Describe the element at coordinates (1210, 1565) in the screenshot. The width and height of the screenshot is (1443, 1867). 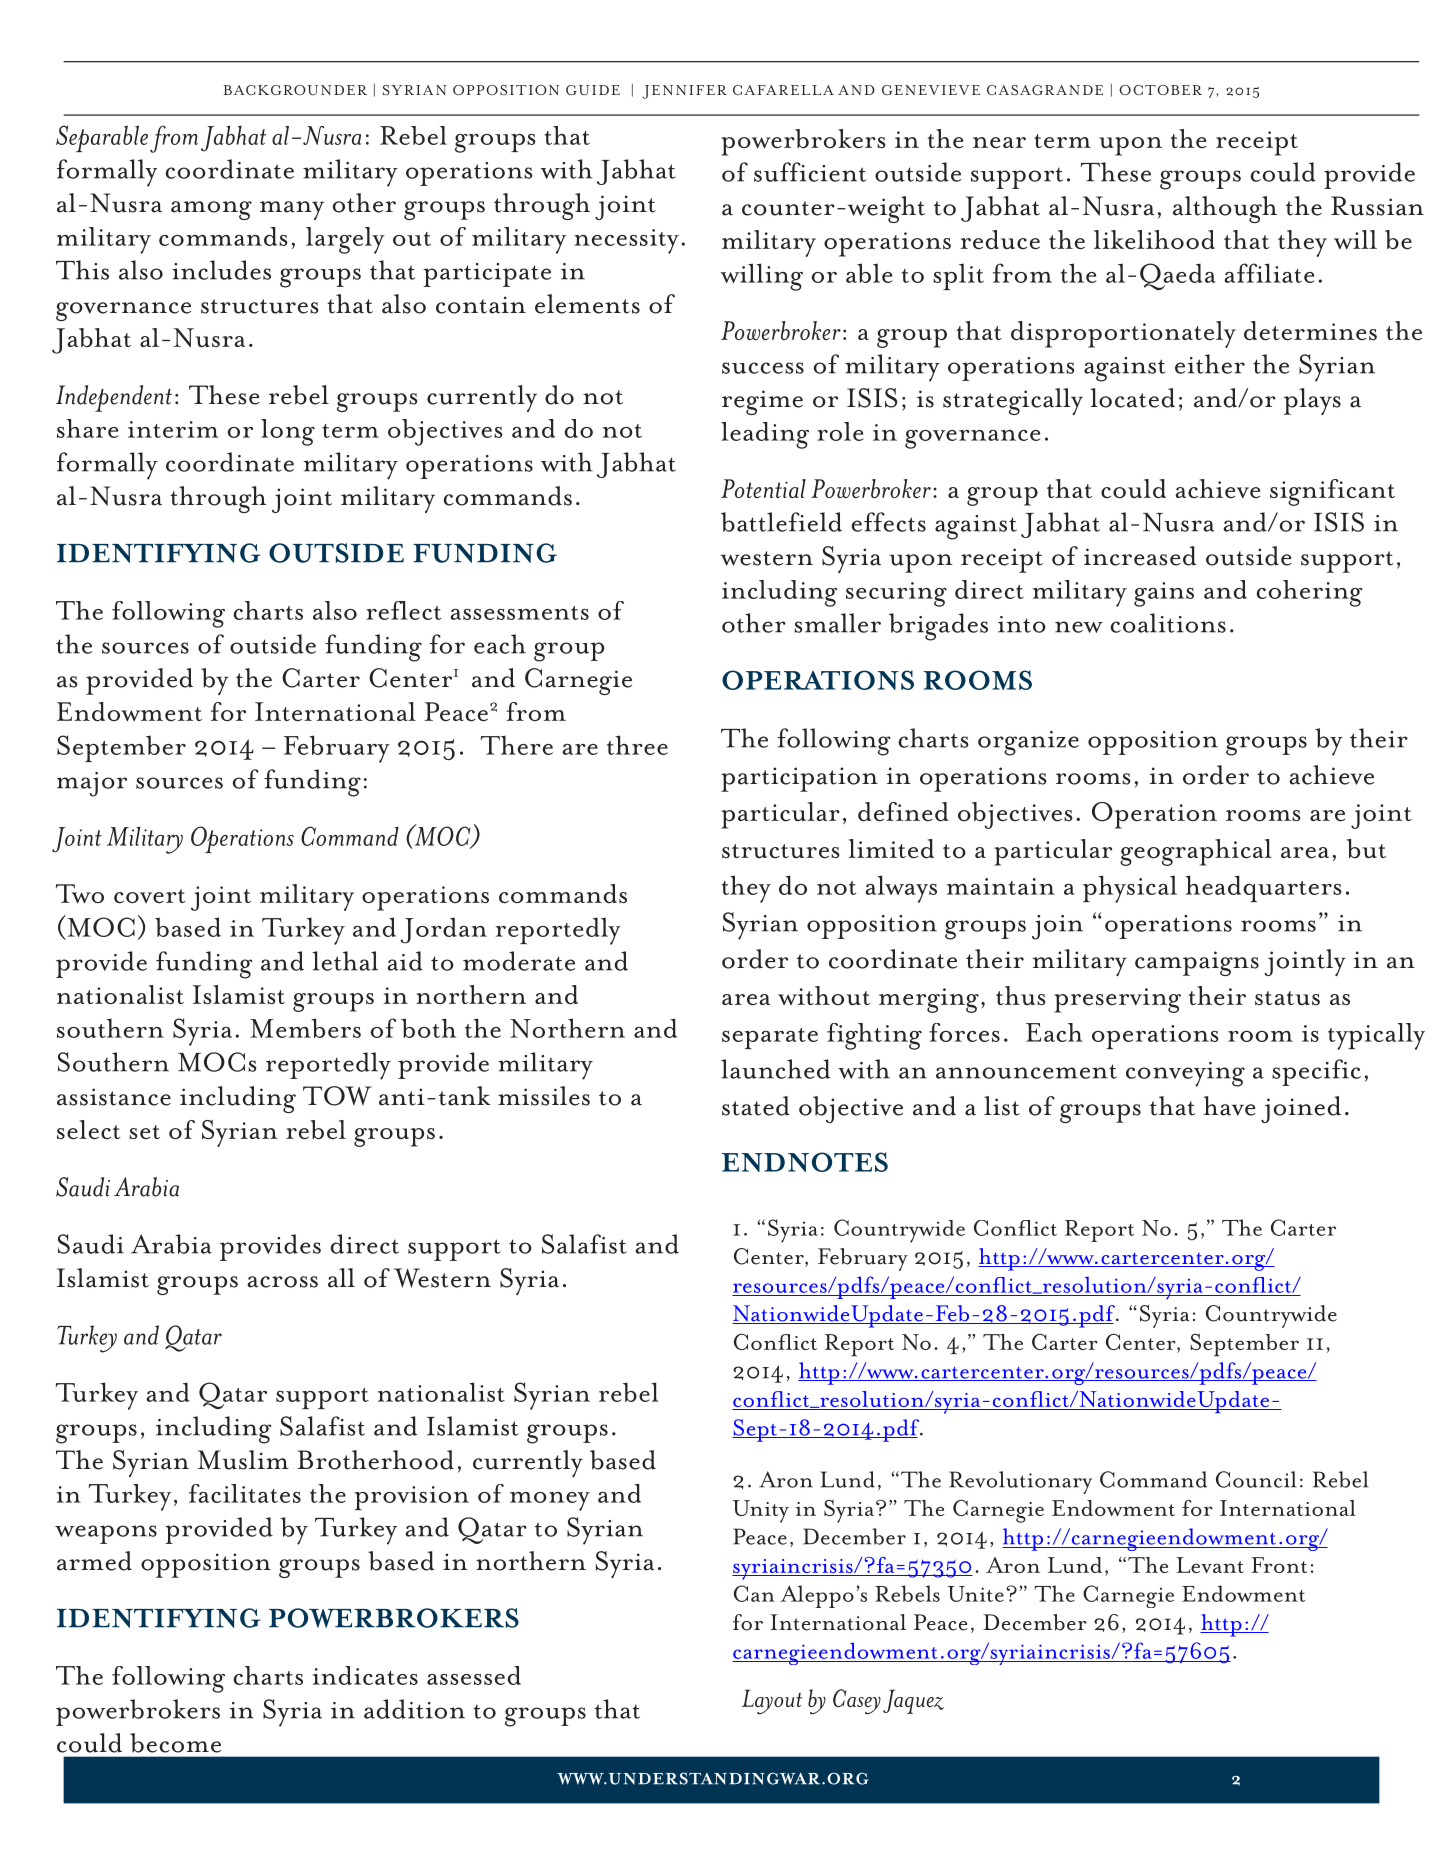
I see `Levant` at that location.
